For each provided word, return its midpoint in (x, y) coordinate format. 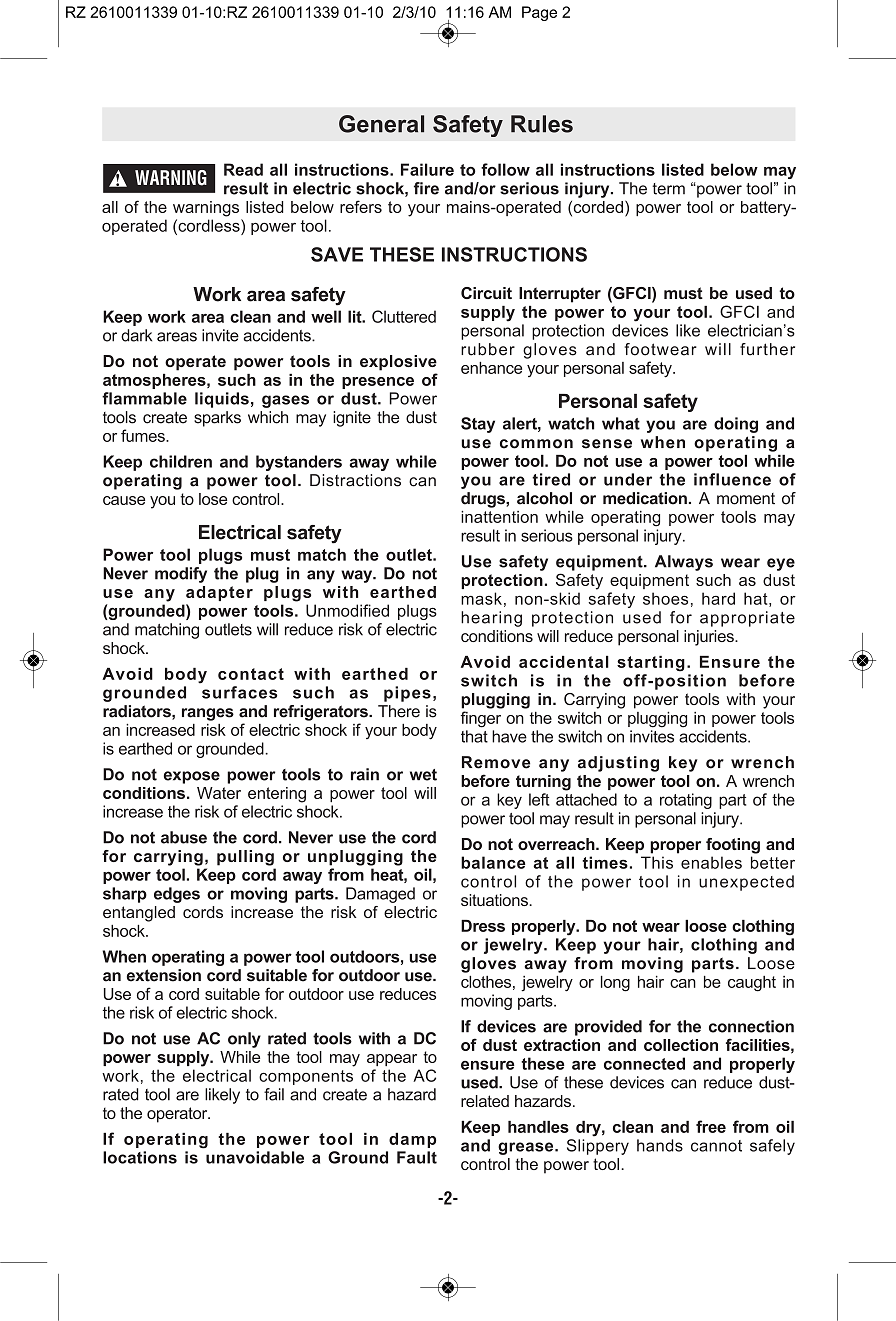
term (668, 189)
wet (423, 775)
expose (192, 777)
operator (178, 1115)
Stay (478, 425)
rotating (686, 801)
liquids (222, 400)
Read (243, 169)
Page (539, 13)
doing (736, 425)
